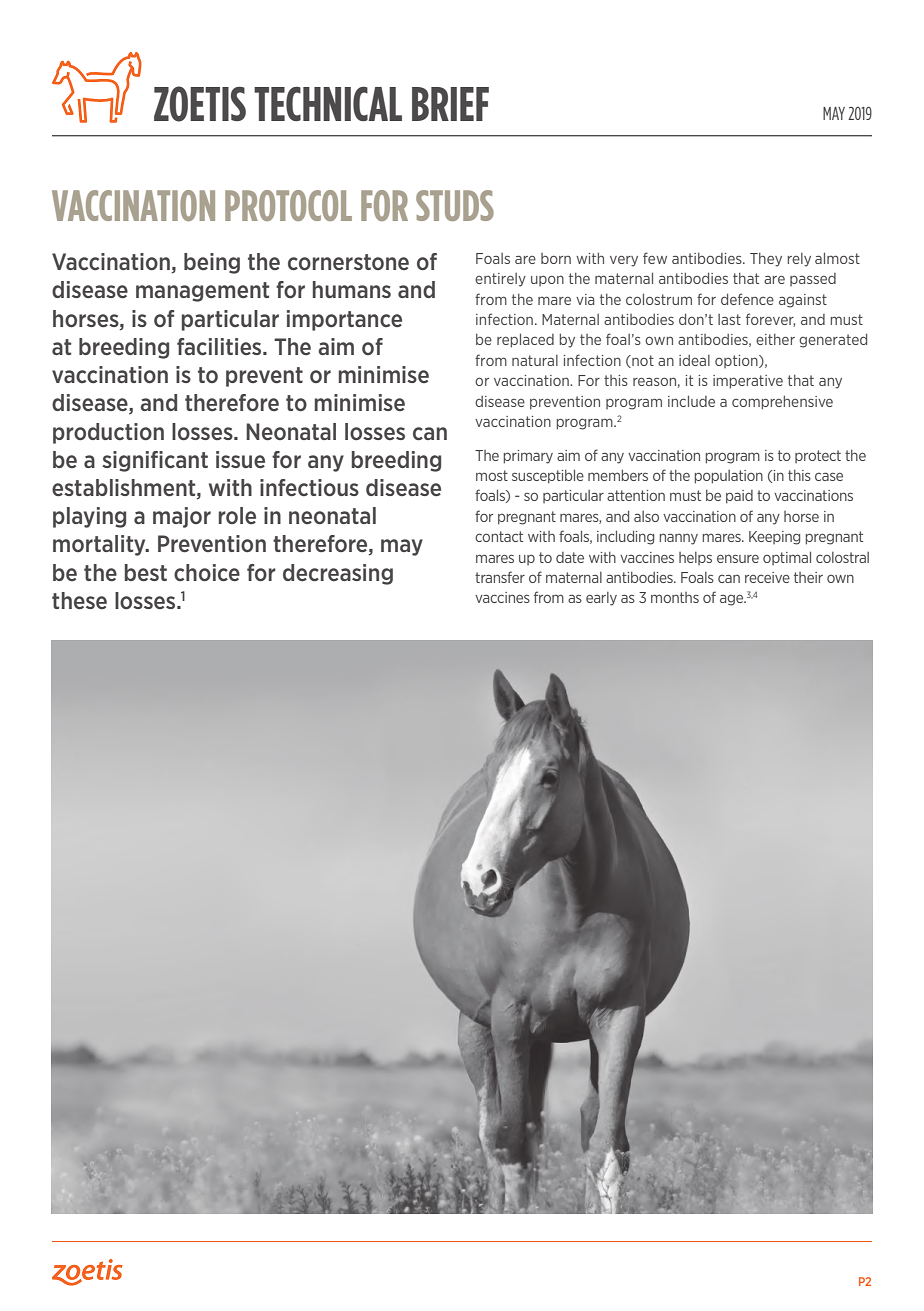 The width and height of the image is (924, 1311). I want to click on significant, so click(155, 461).
